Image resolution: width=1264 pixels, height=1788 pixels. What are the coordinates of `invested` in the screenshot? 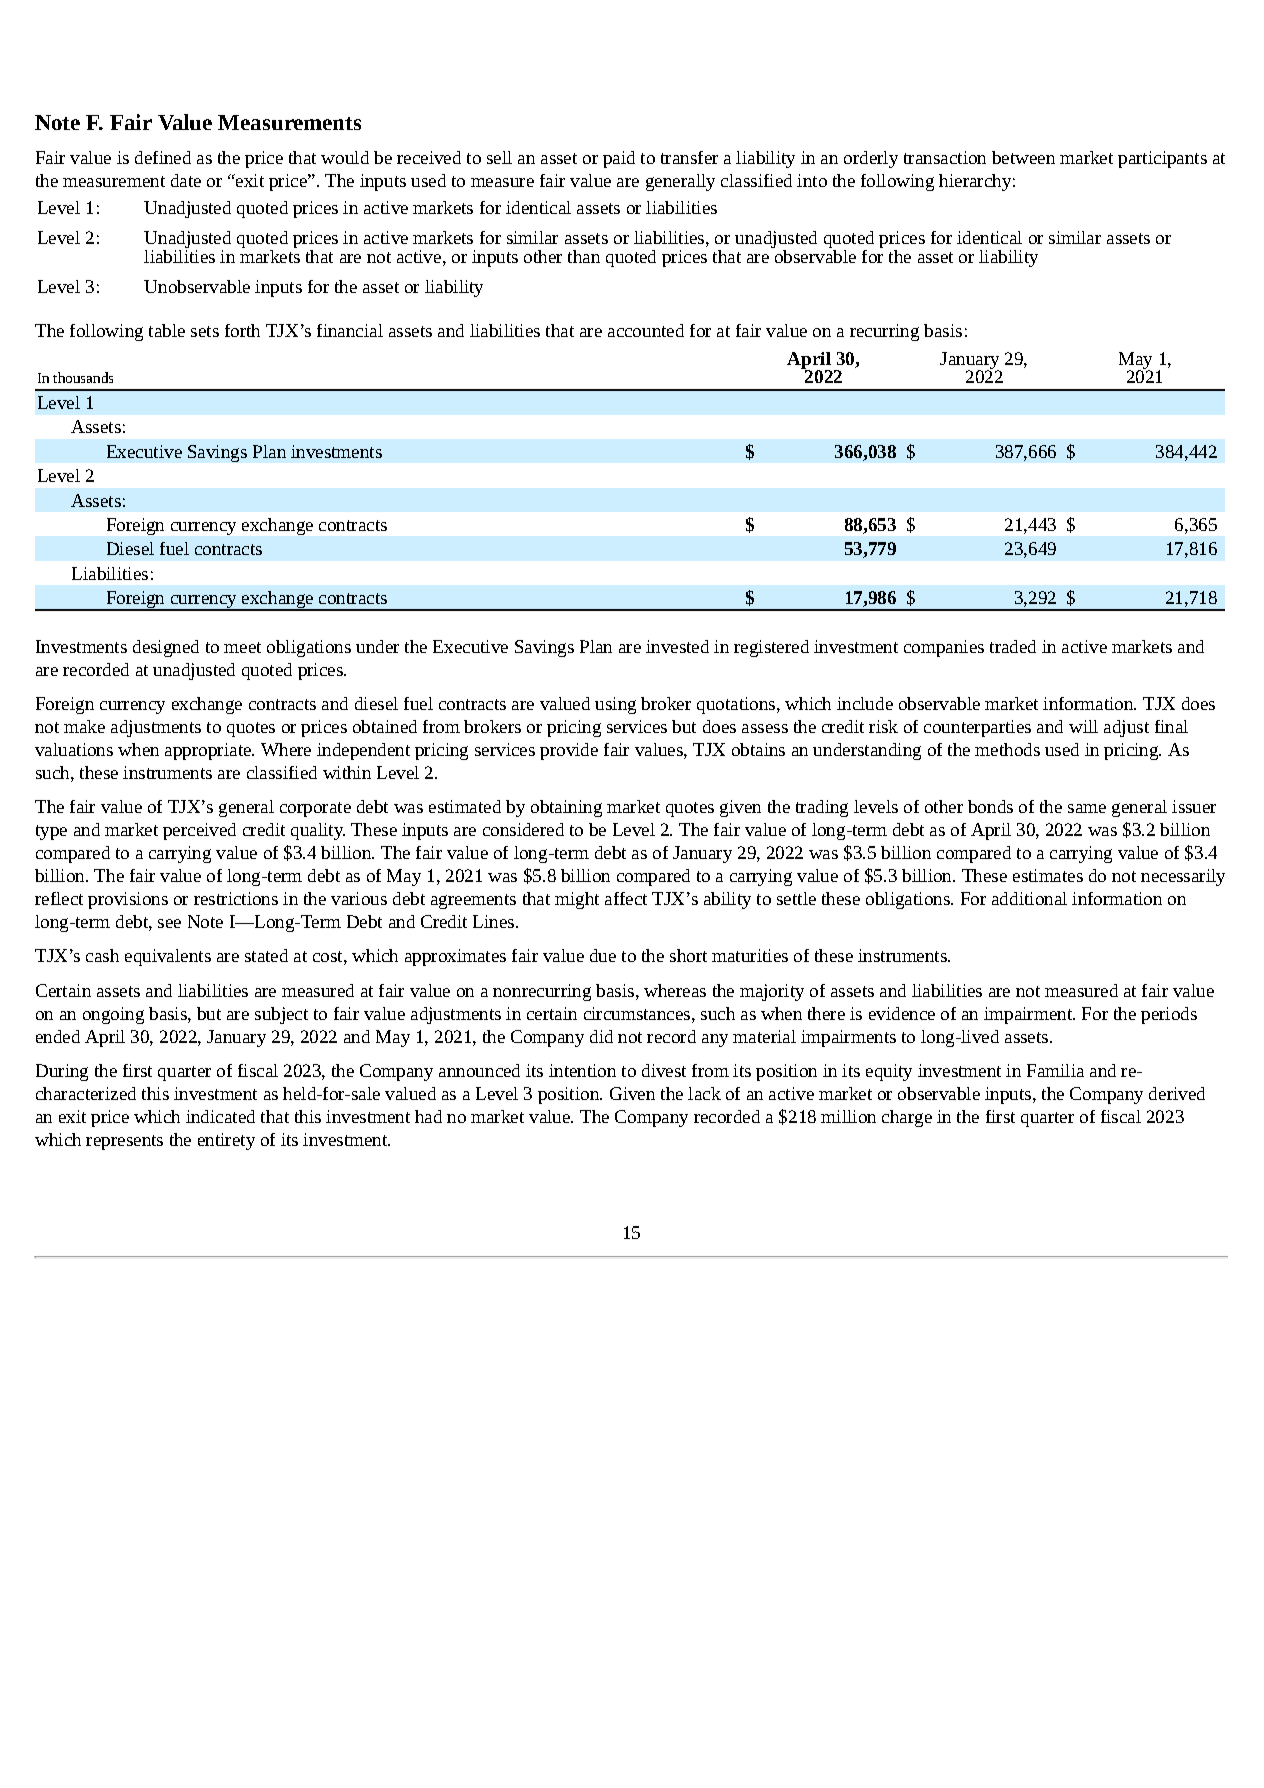 It's located at (677, 646).
